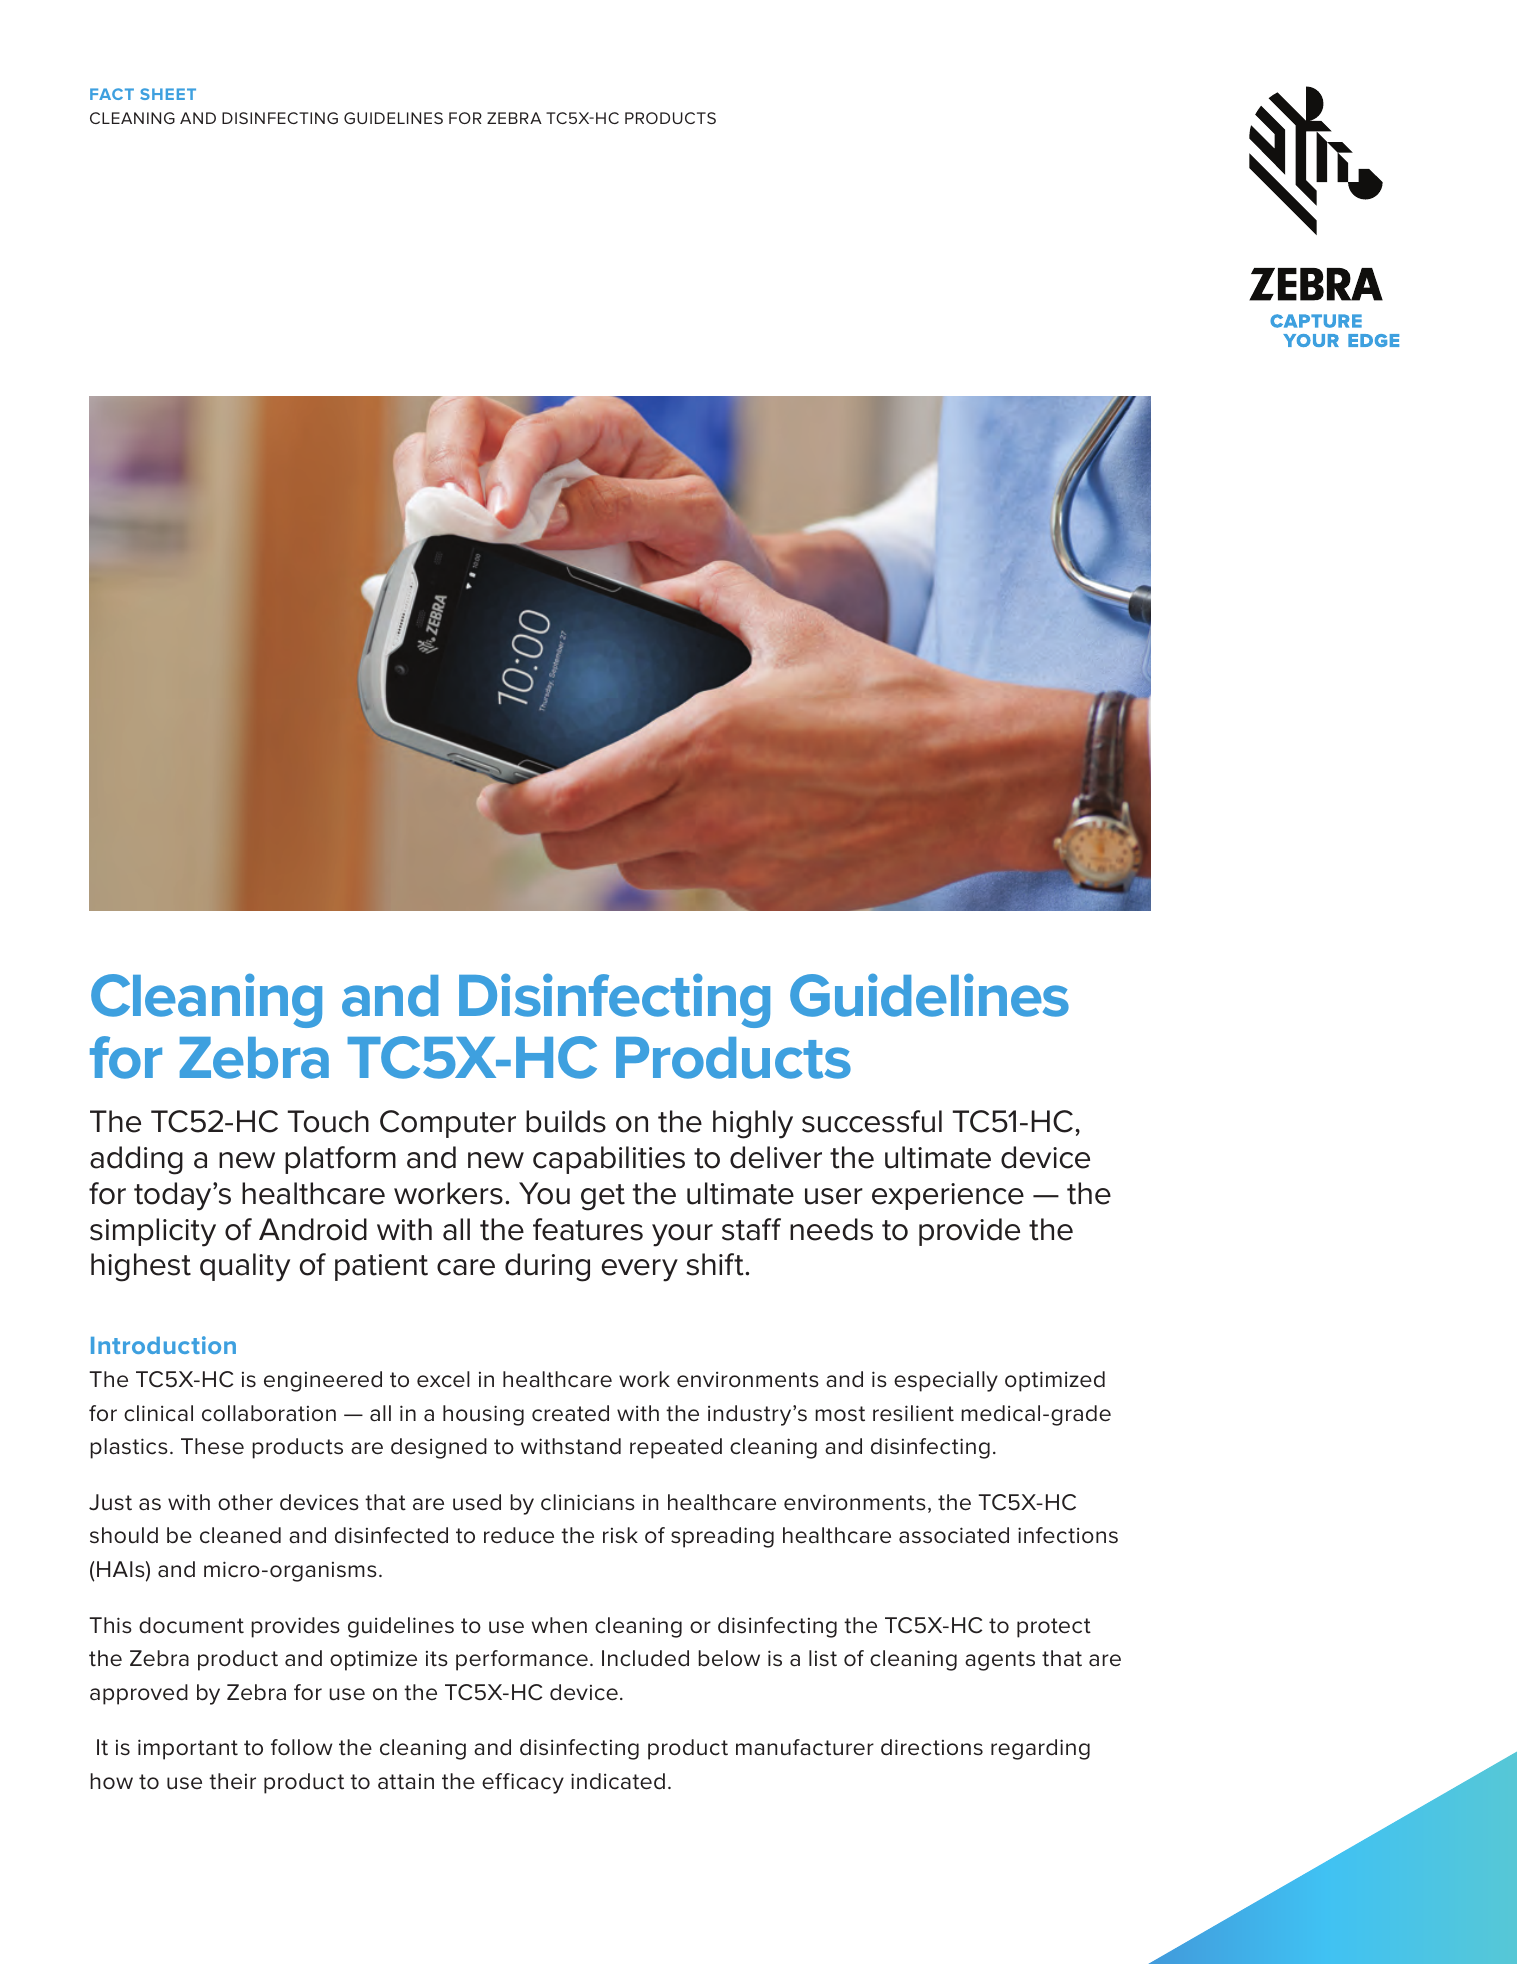 This document has width=1517, height=1964. I want to click on indicated, so click(618, 1781).
